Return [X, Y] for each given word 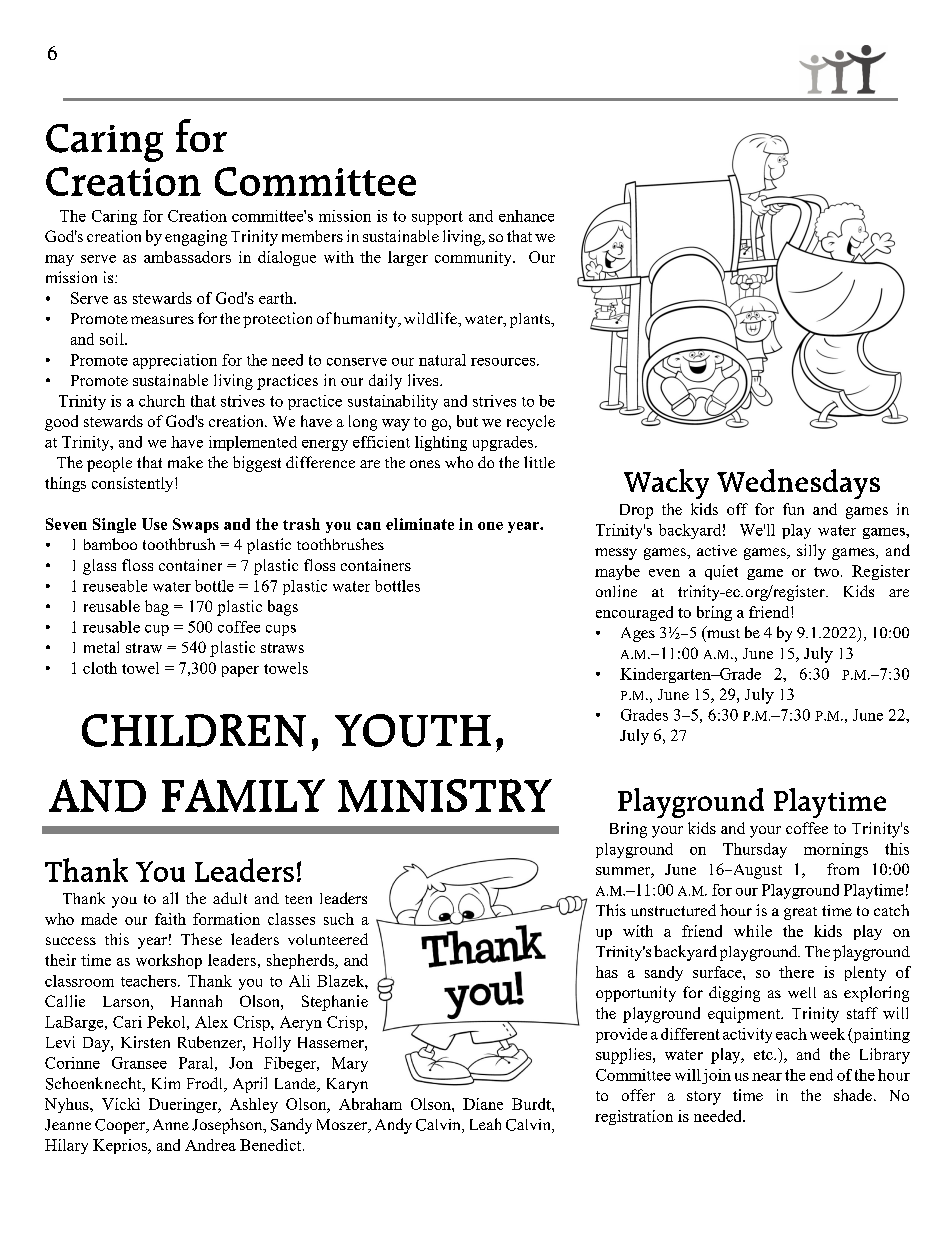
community [474, 258]
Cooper [121, 1126]
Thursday [755, 850]
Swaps [196, 525]
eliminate [420, 524]
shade [853, 1095]
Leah [485, 1124]
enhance [526, 216]
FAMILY [243, 795]
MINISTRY [445, 795]
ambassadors [187, 257]
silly [811, 552]
